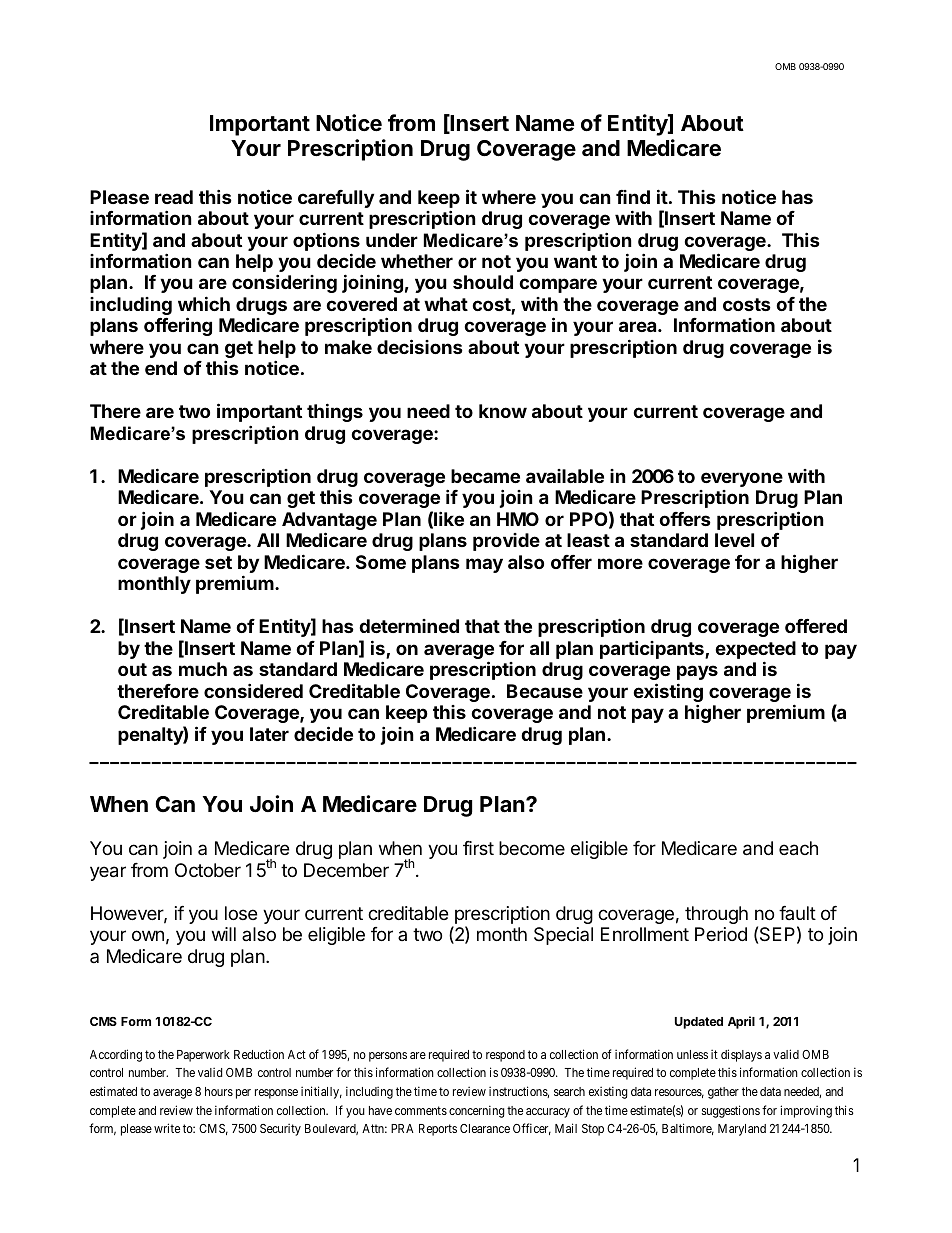 Image resolution: width=952 pixels, height=1233 pixels. I want to click on find, so click(633, 197).
